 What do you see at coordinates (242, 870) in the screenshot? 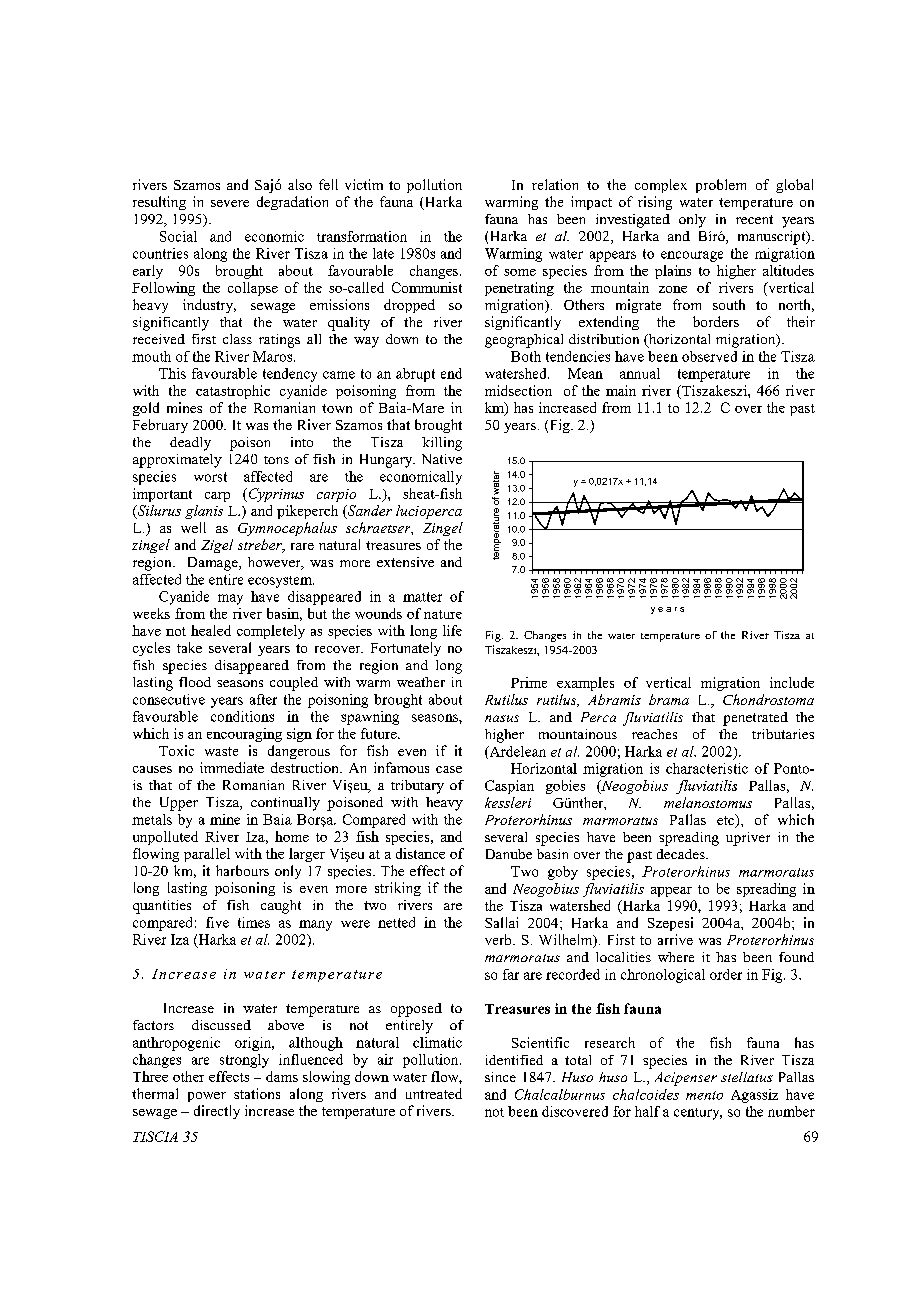
I see `harbours` at bounding box center [242, 870].
